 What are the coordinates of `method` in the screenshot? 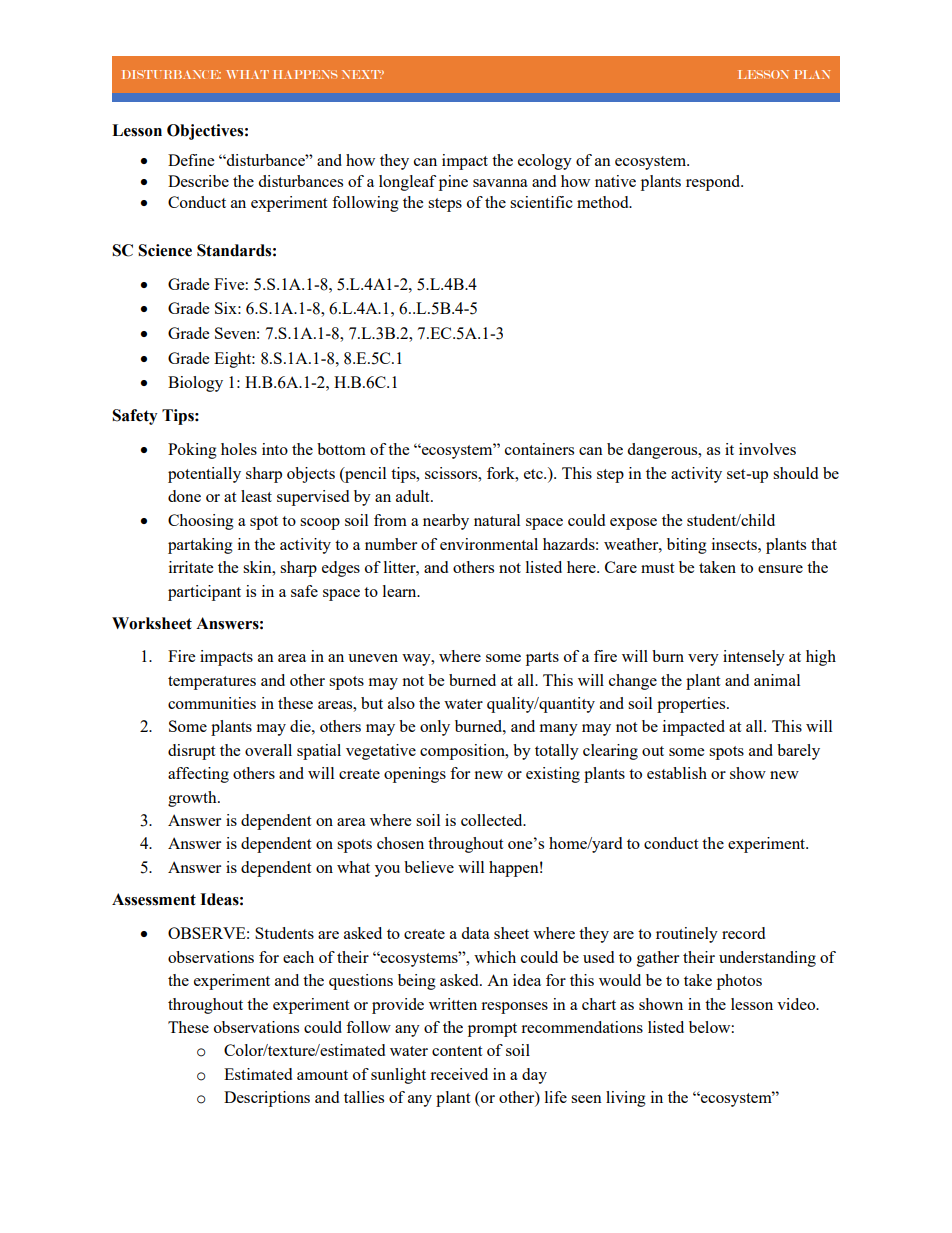 It's located at (604, 202).
